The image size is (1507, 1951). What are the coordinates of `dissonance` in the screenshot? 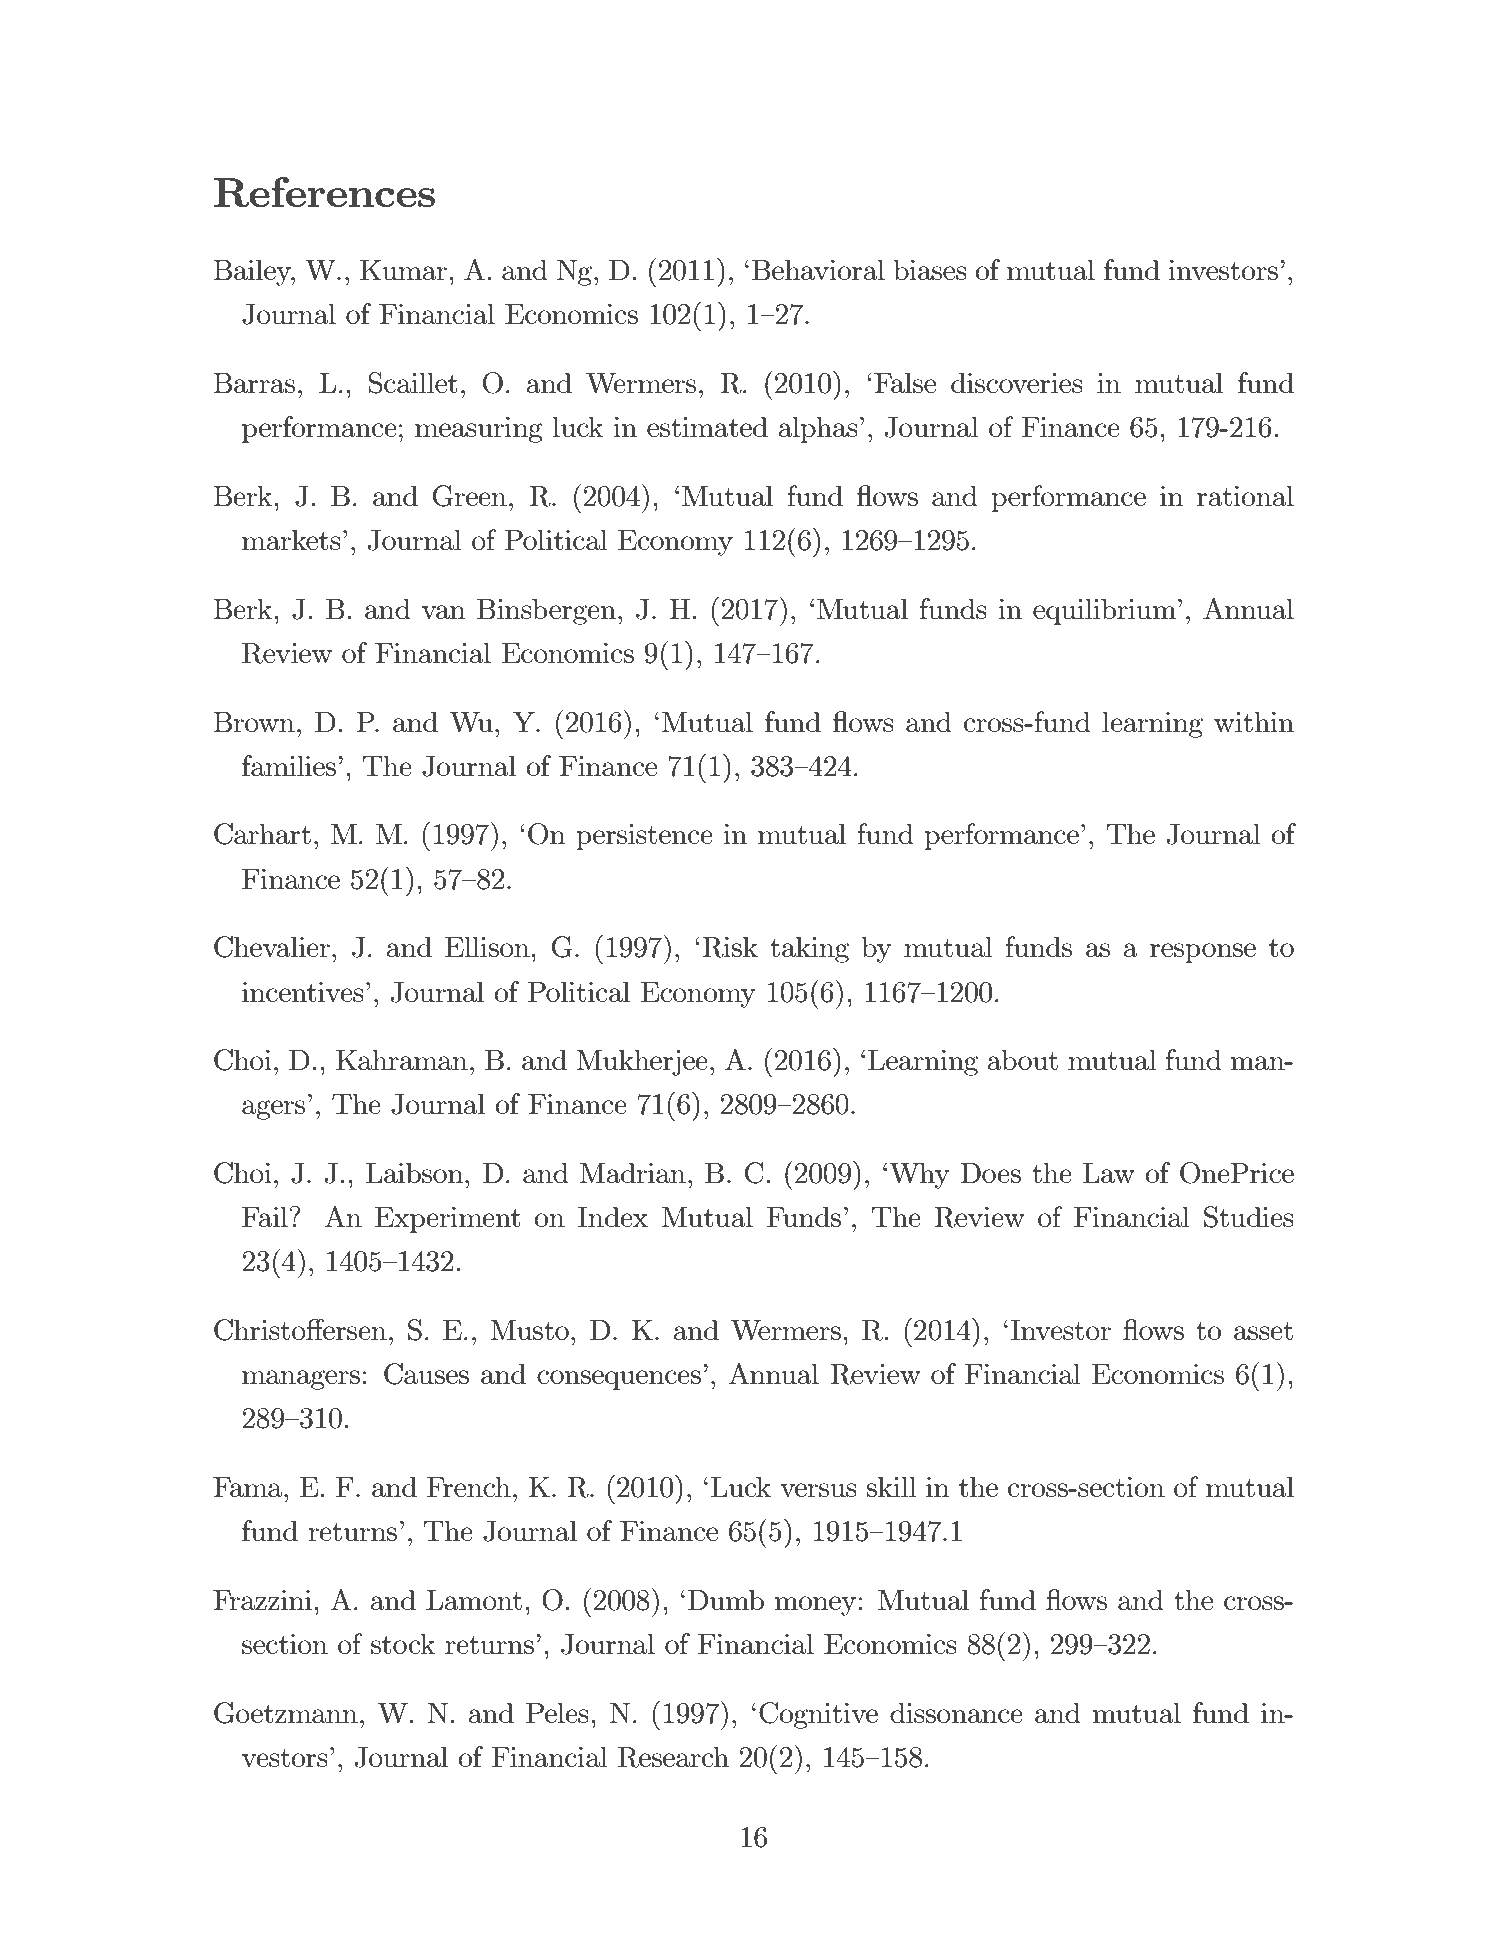 It's located at (956, 1713).
